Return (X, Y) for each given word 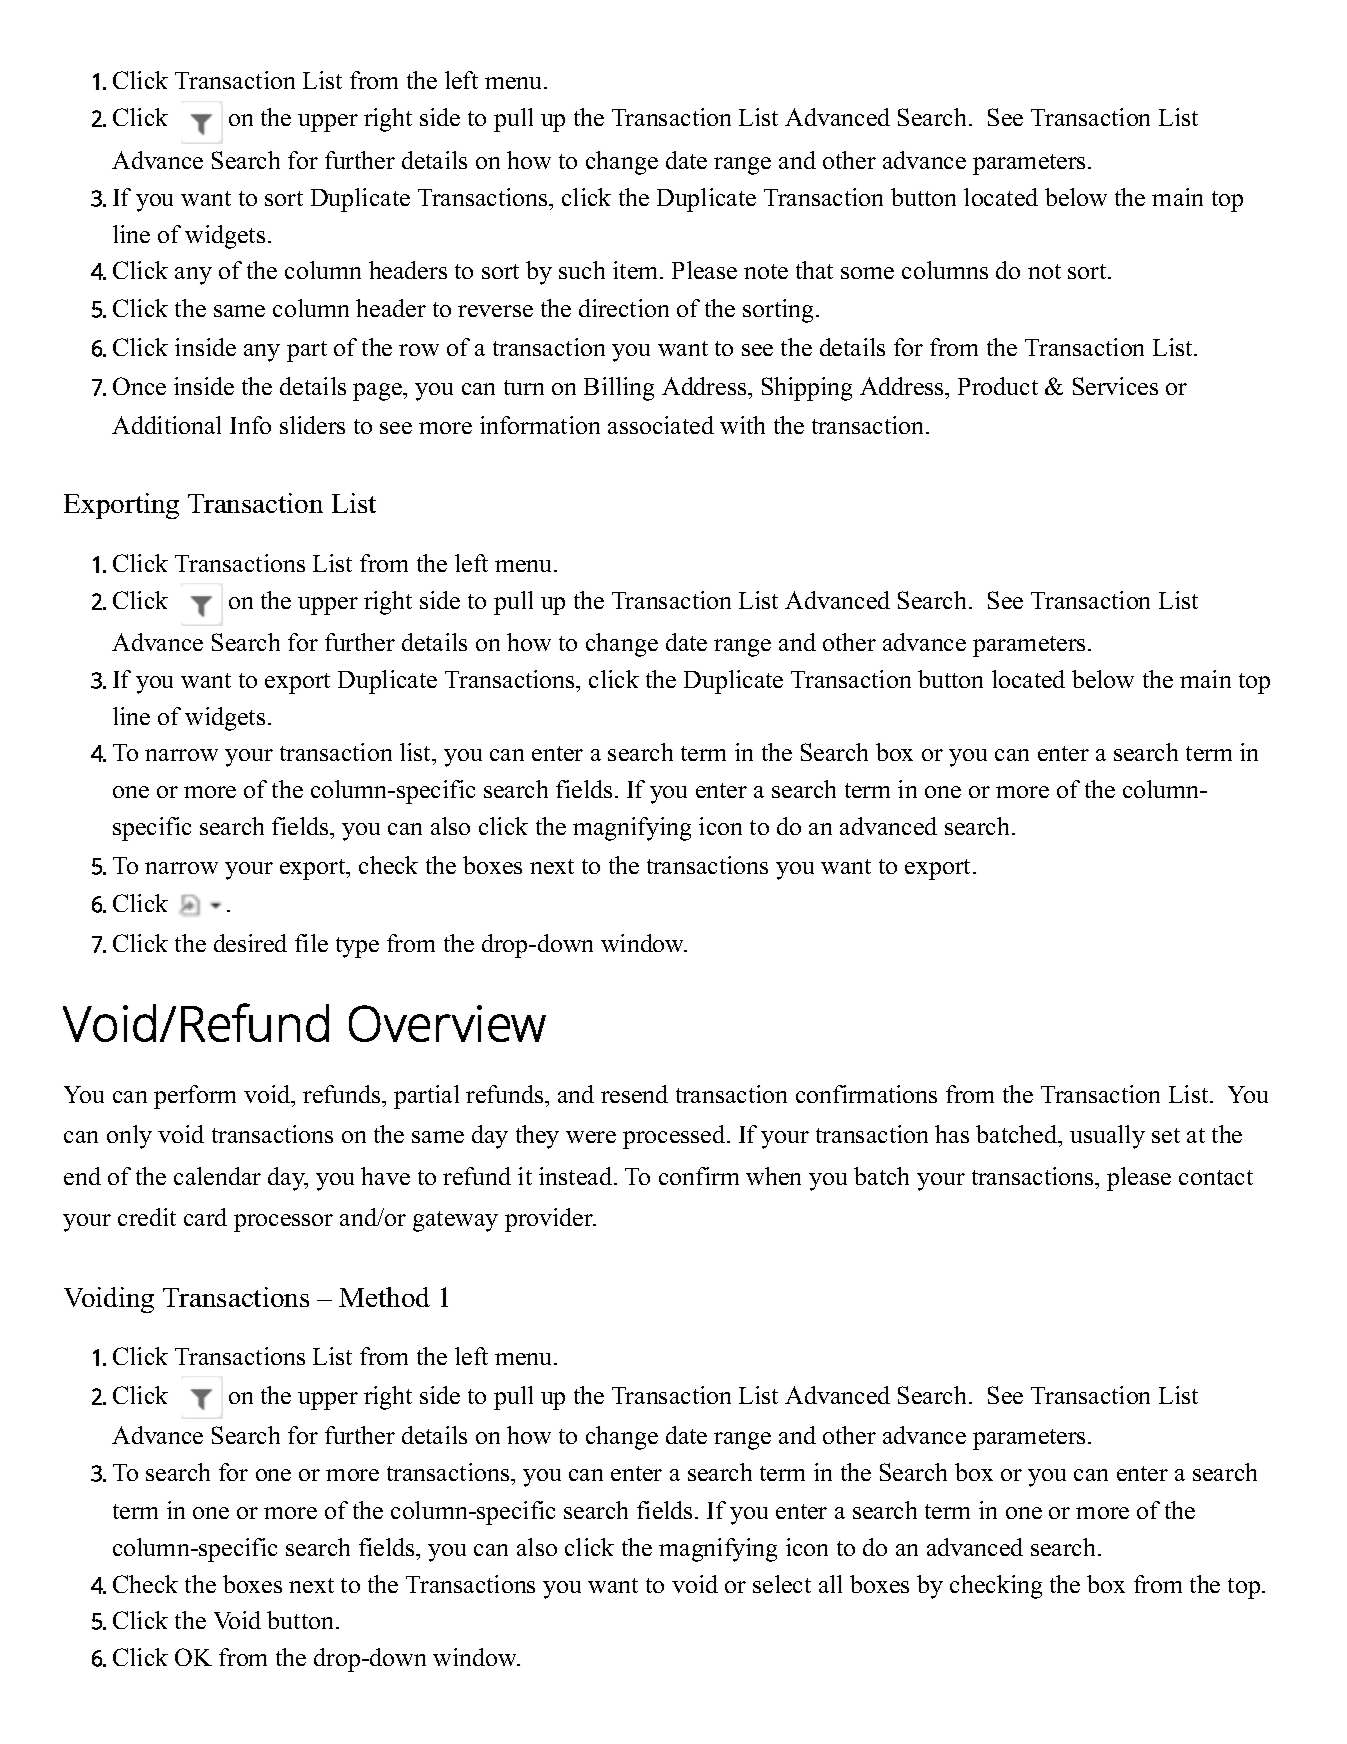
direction (624, 308)
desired (250, 943)
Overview (447, 1023)
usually (1107, 1137)
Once (139, 386)
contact (1216, 1177)
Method (384, 1297)
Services (1115, 386)
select (782, 1584)
